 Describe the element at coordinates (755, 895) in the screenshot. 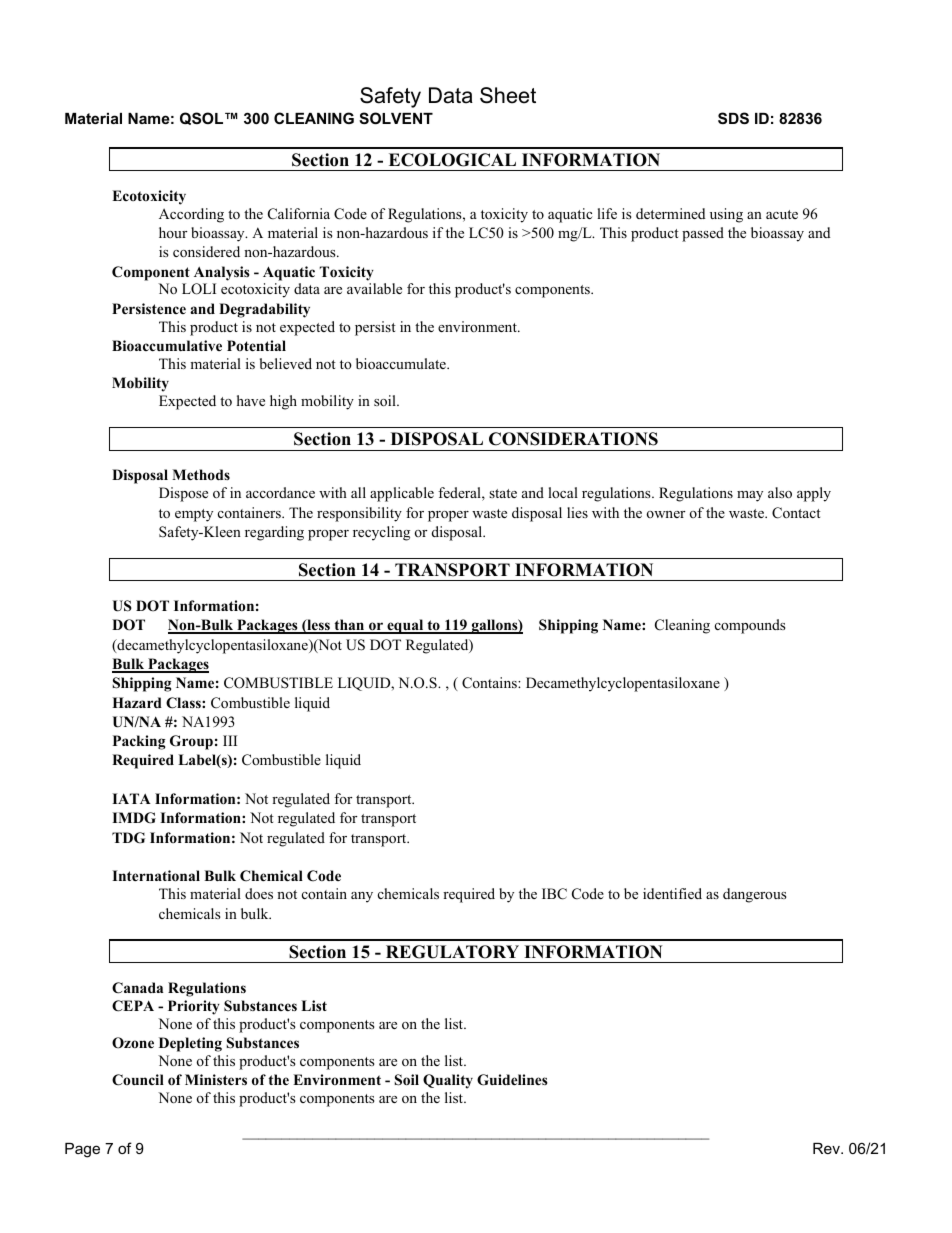

I see `dangerous` at that location.
